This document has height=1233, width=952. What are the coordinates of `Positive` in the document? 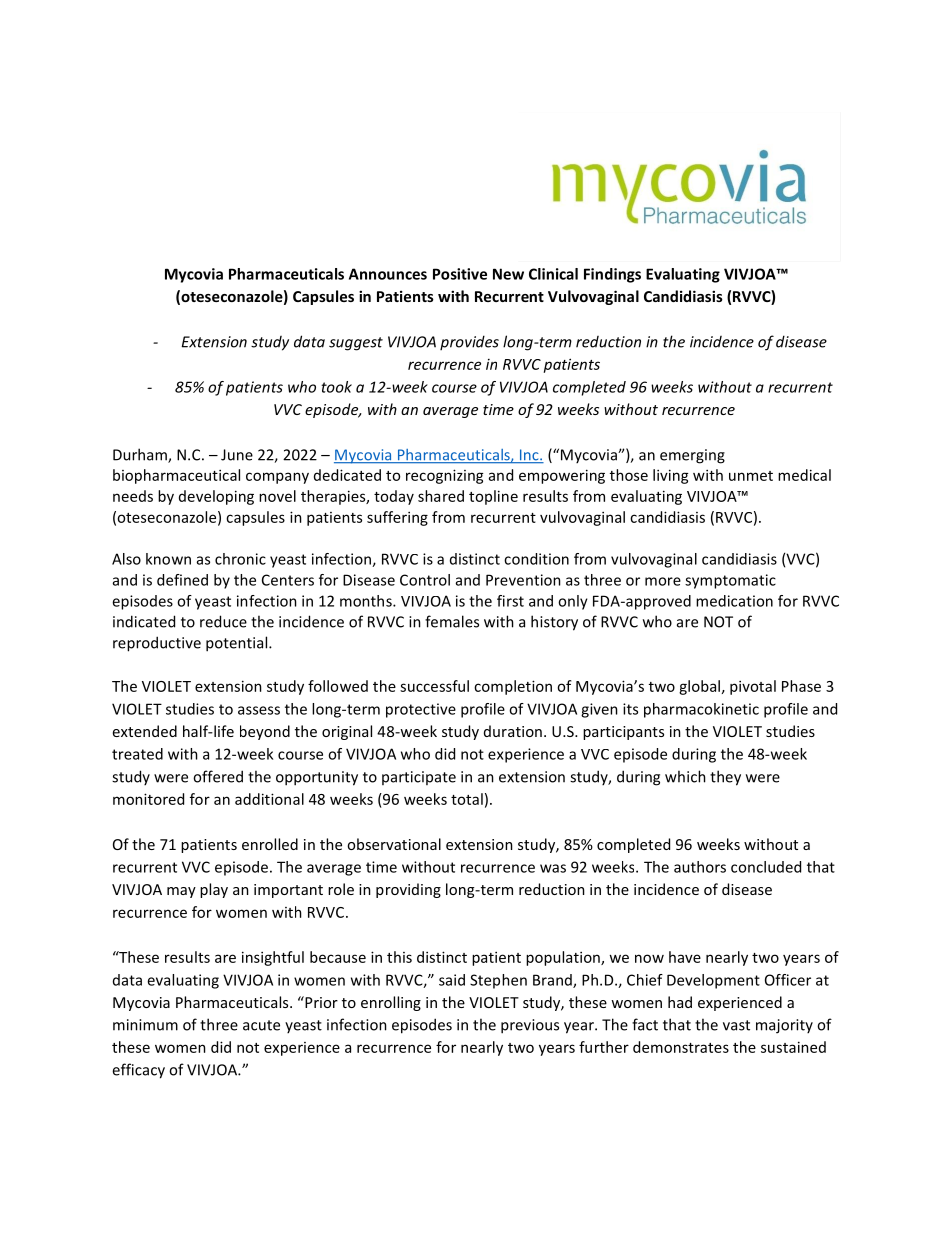 It's located at (460, 274).
